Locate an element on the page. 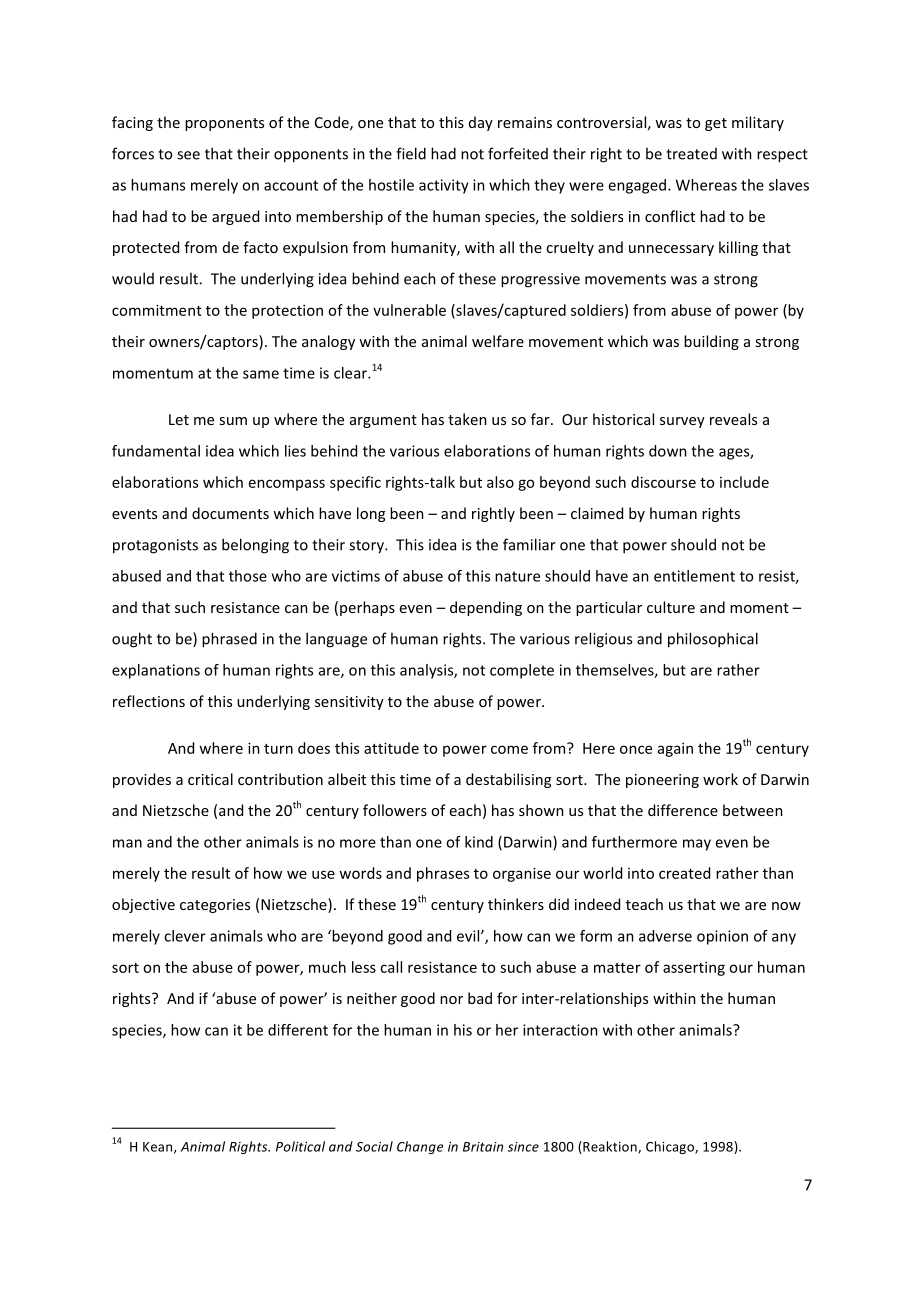  kind is located at coordinates (479, 842).
